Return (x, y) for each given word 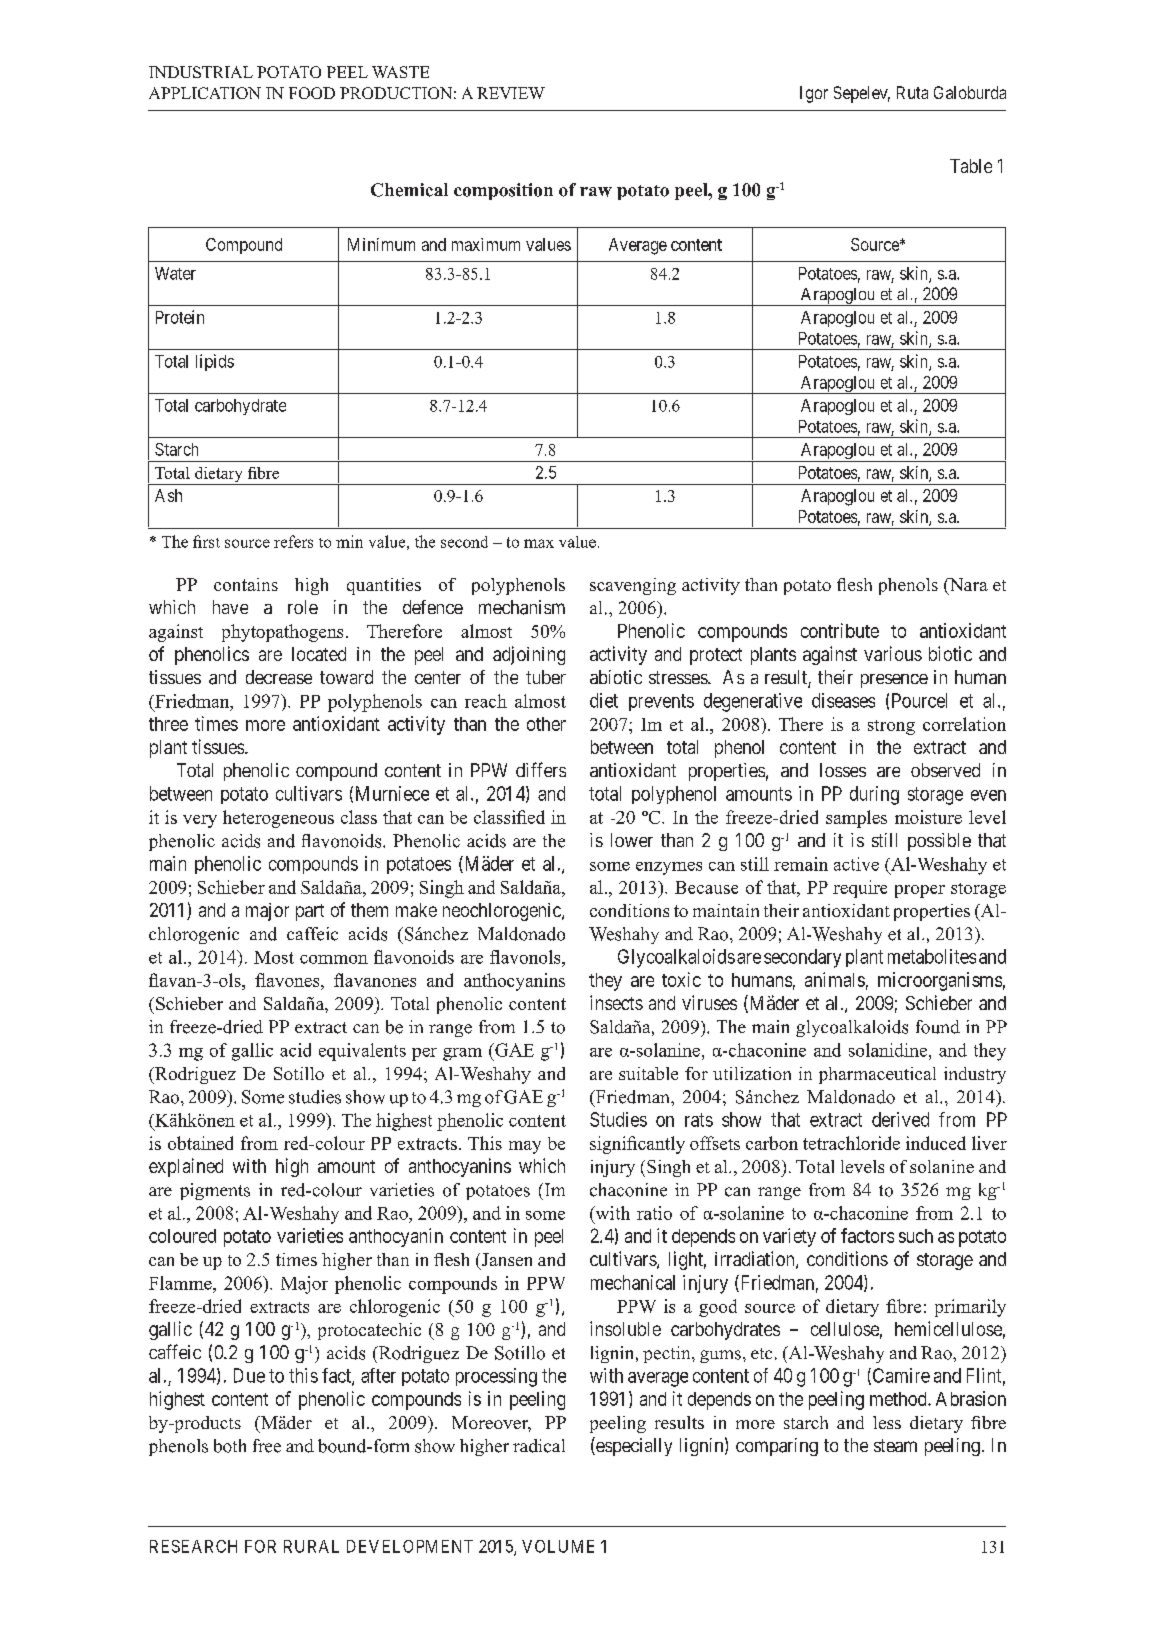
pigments (215, 1191)
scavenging (633, 586)
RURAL (311, 1546)
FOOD (312, 93)
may (525, 1147)
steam (895, 1445)
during (874, 795)
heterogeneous (278, 819)
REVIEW (511, 93)
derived (900, 1119)
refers (293, 541)
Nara (967, 586)
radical (539, 1446)
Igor (814, 94)
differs (541, 769)
